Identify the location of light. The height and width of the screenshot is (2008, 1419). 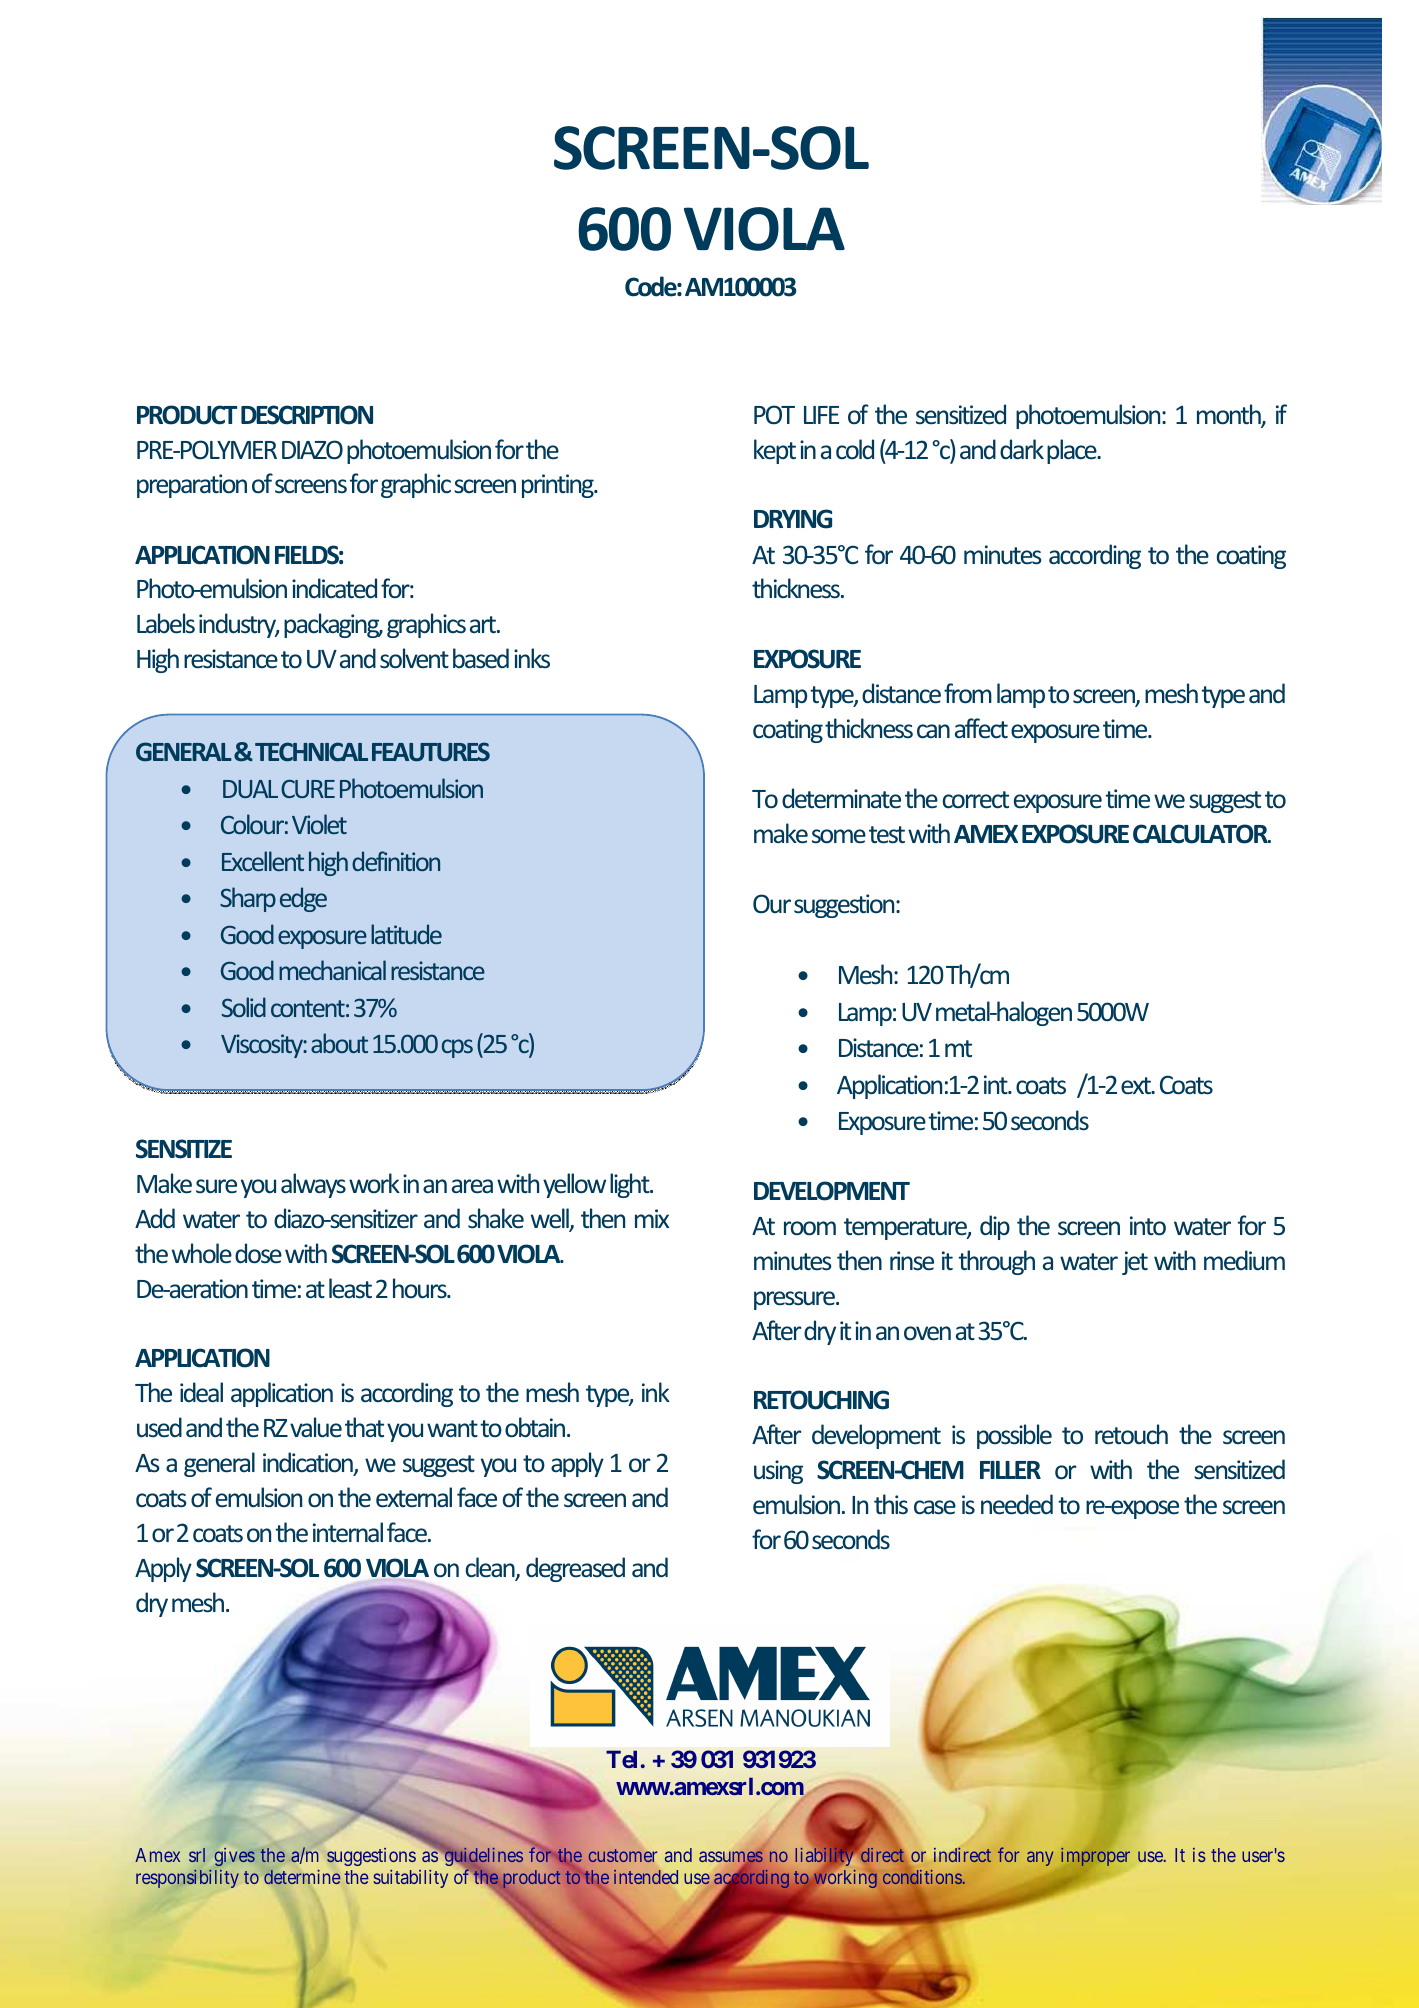
(631, 1185).
